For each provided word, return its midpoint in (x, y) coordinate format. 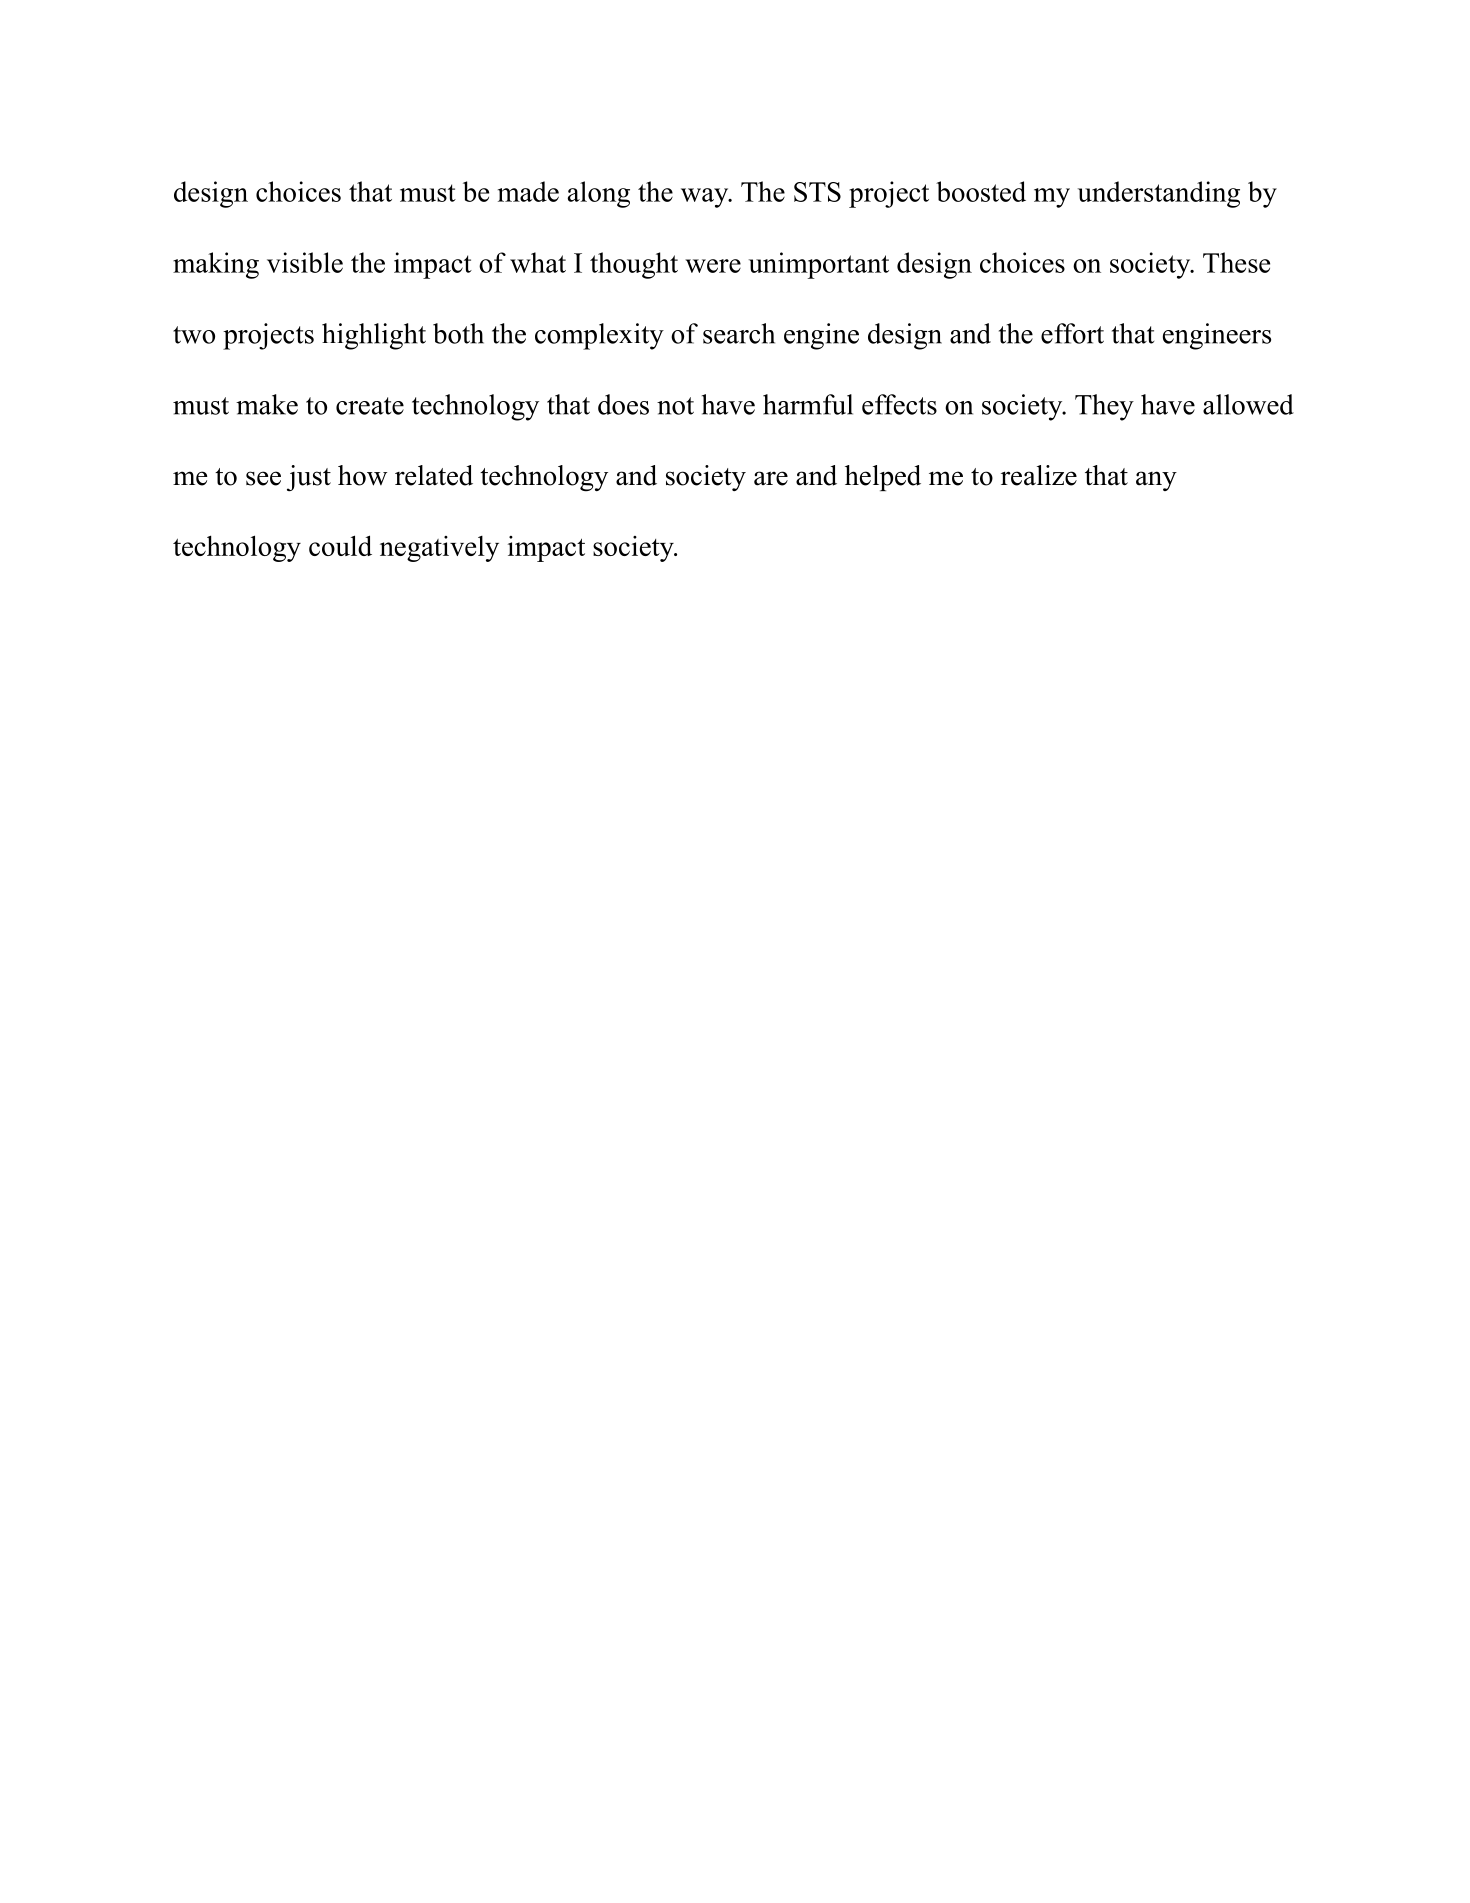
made (528, 191)
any (1156, 481)
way (706, 198)
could (340, 545)
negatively (439, 549)
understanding (1159, 194)
